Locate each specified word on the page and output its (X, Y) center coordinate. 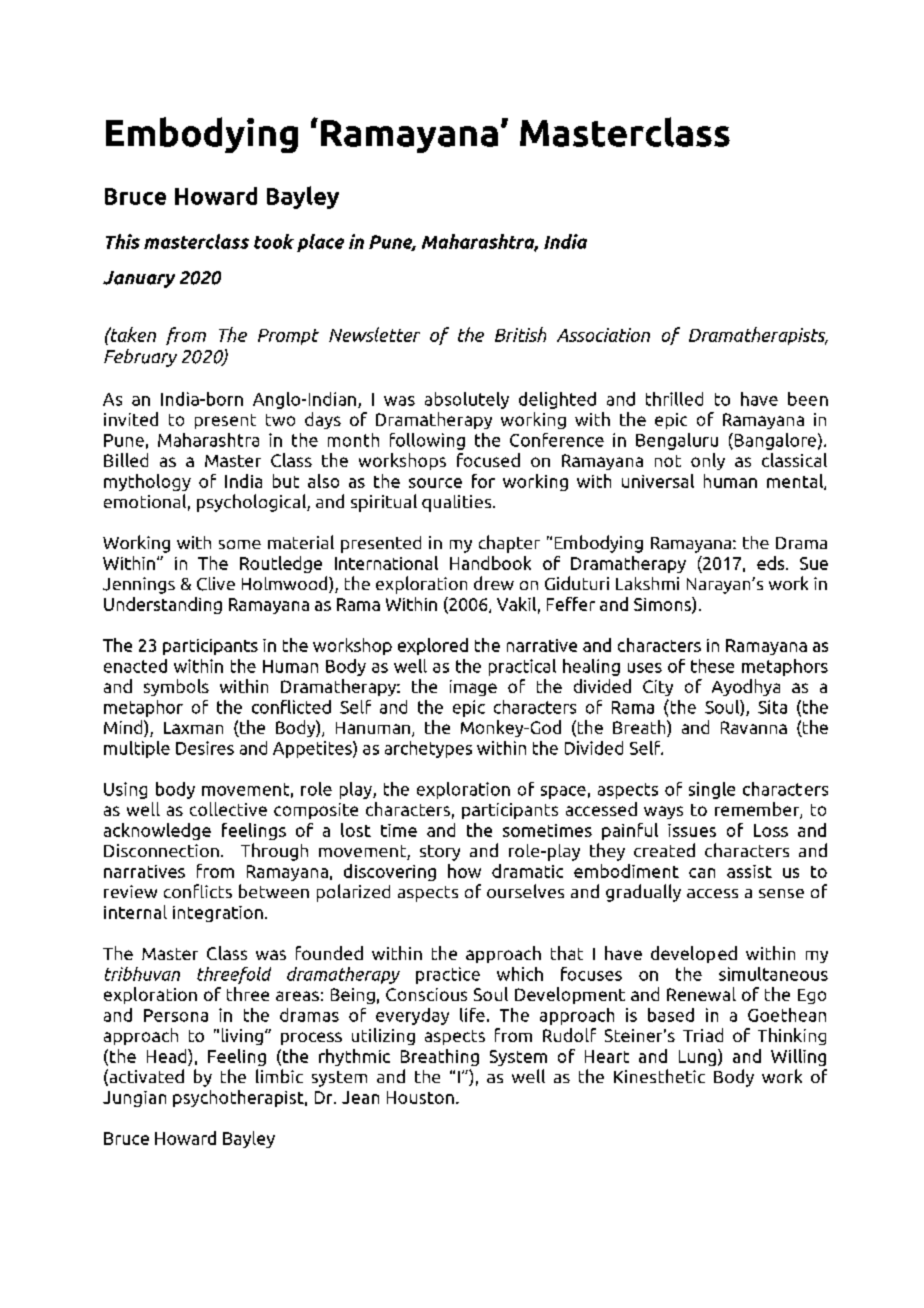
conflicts (198, 891)
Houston (420, 1097)
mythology (147, 482)
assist (749, 871)
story (440, 853)
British (520, 334)
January (139, 279)
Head (168, 1056)
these (712, 666)
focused (488, 460)
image (473, 688)
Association (603, 335)
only (708, 461)
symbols (176, 687)
